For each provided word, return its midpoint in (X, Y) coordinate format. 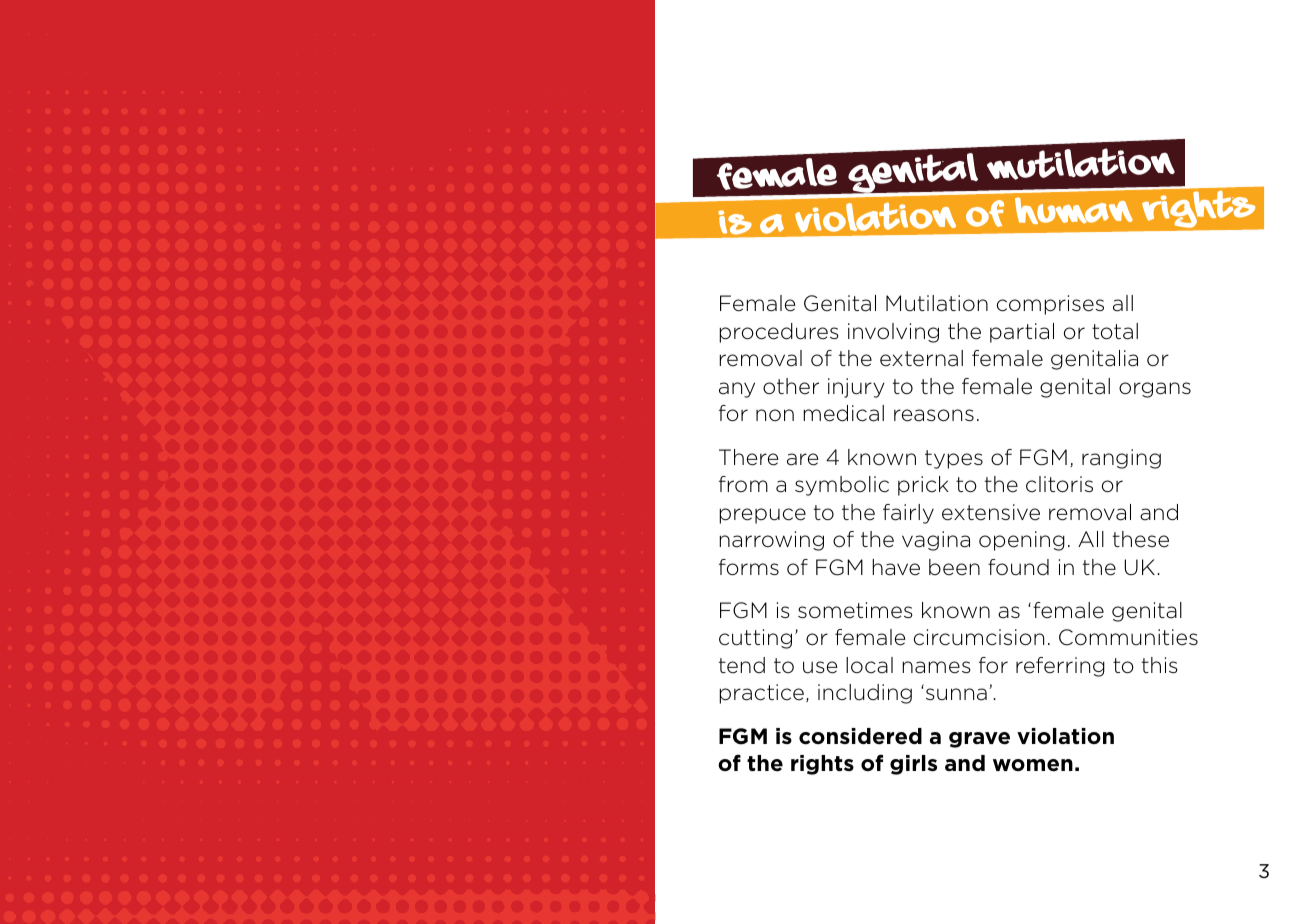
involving (893, 333)
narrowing (771, 541)
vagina (936, 541)
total (1115, 331)
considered (860, 736)
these (1141, 539)
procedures (779, 333)
